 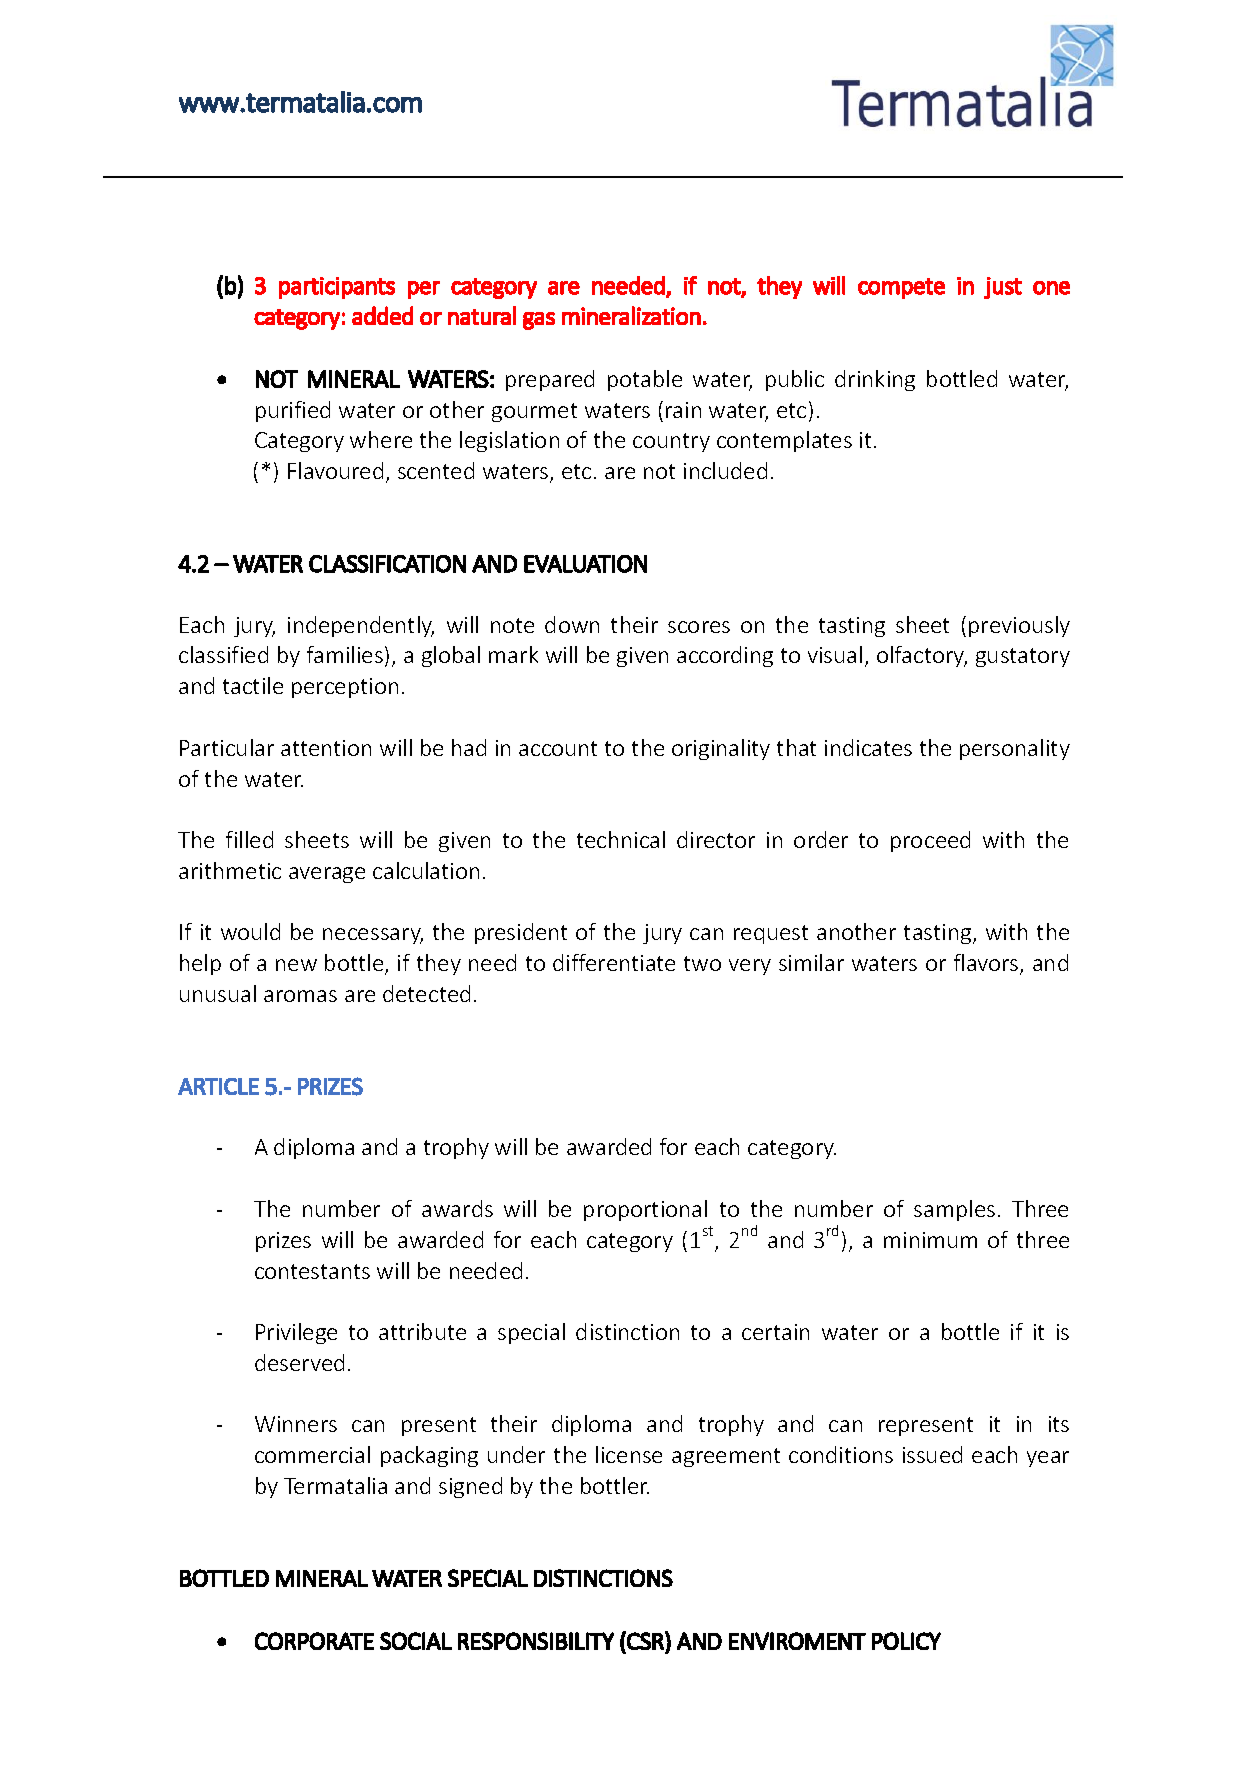 I want to click on participants, so click(x=337, y=288).
